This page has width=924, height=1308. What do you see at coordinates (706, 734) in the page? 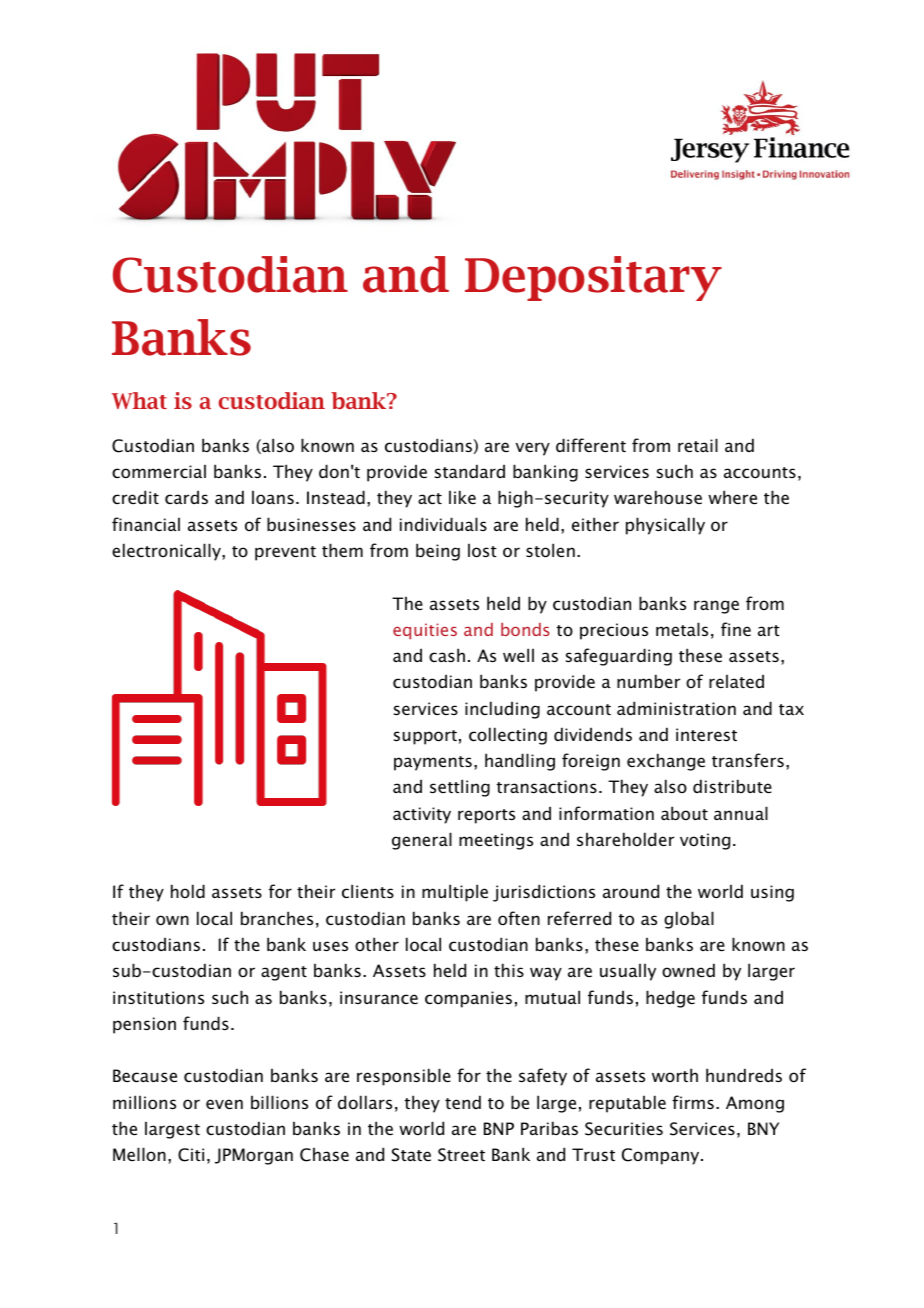
I see `interest` at bounding box center [706, 734].
